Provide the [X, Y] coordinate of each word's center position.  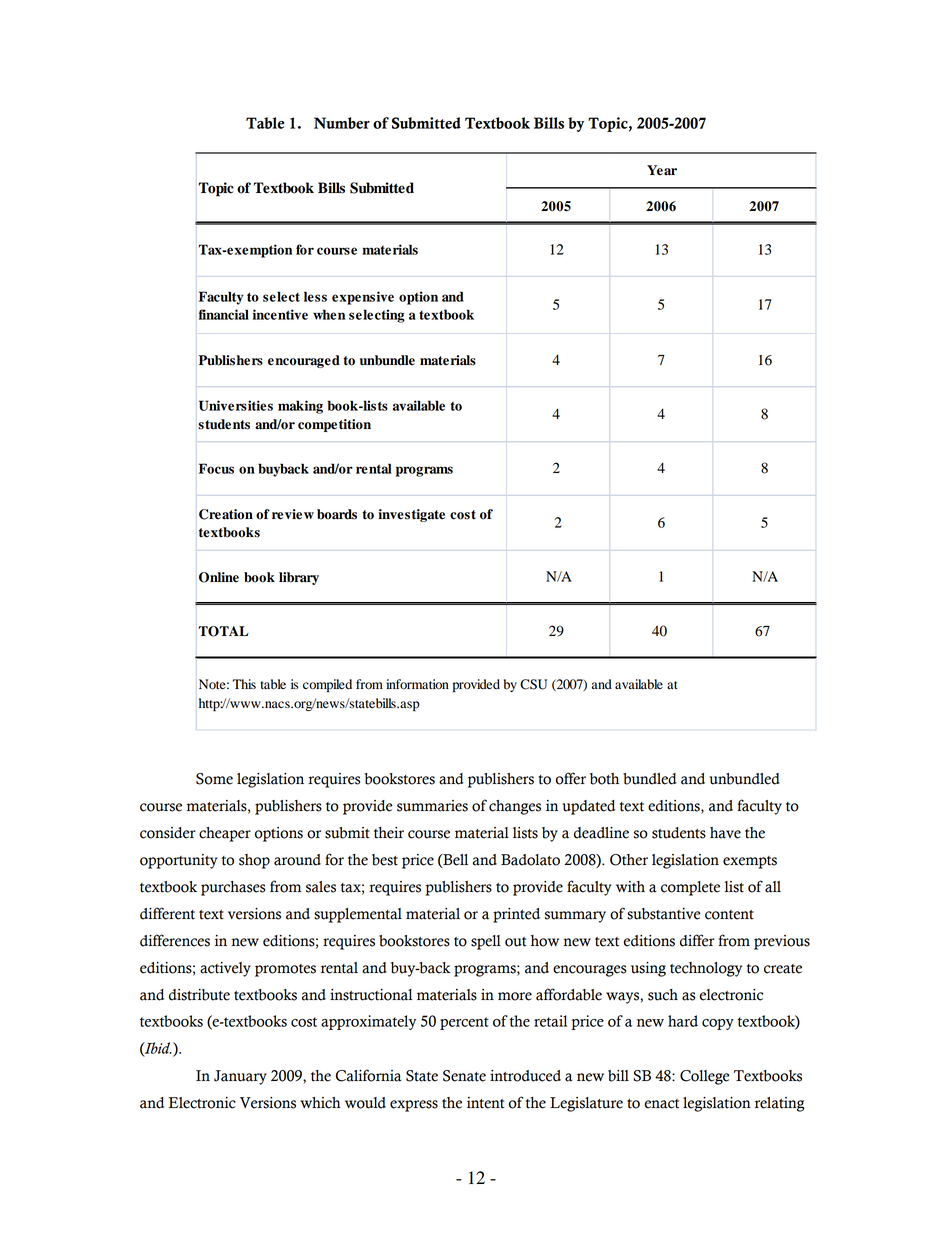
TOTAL [223, 631]
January [240, 1077]
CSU [533, 684]
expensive [363, 298]
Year [662, 170]
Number [342, 123]
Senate [464, 1076]
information [417, 684]
